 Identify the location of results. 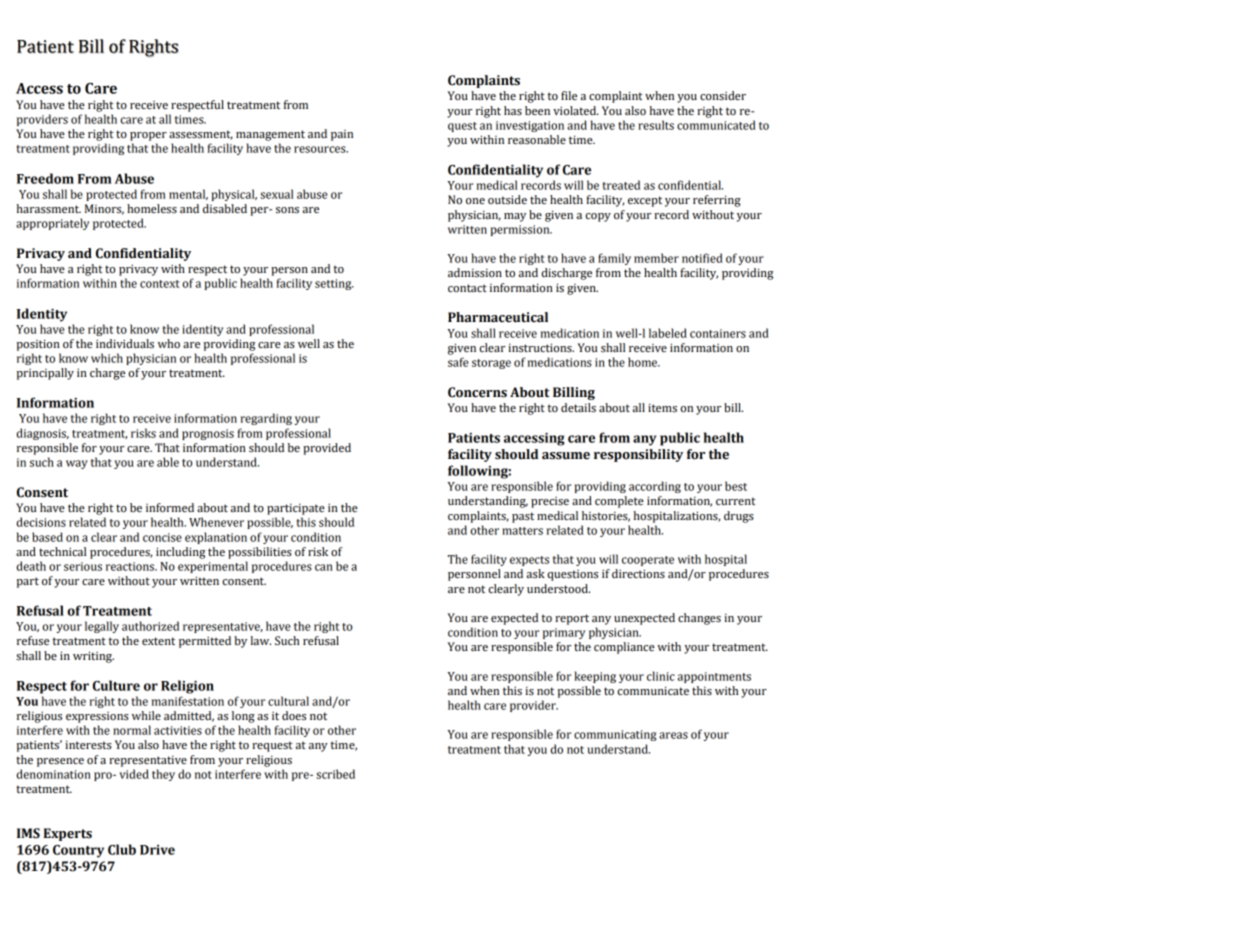
(656, 125).
